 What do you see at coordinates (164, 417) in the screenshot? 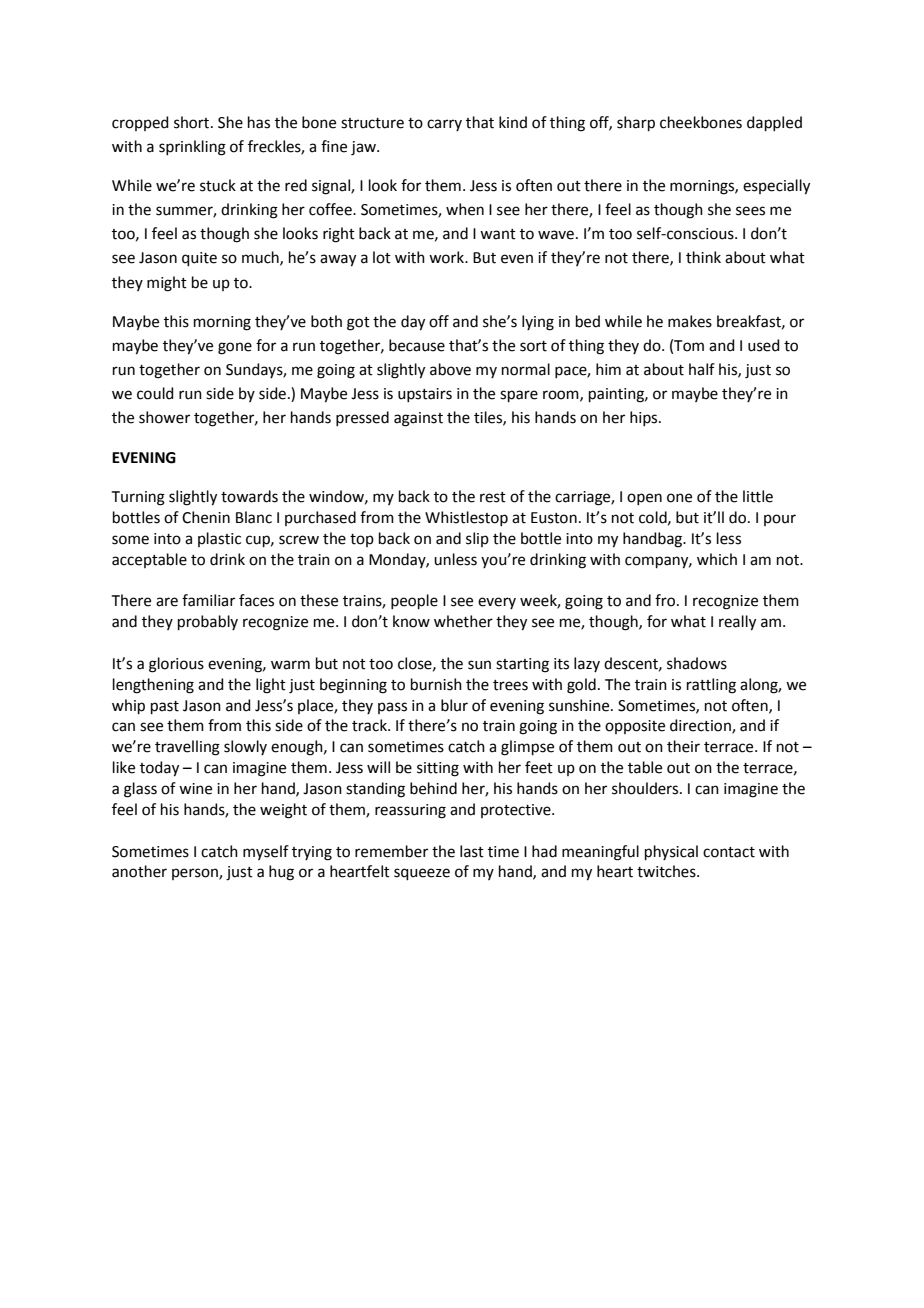
I see `shower` at bounding box center [164, 417].
